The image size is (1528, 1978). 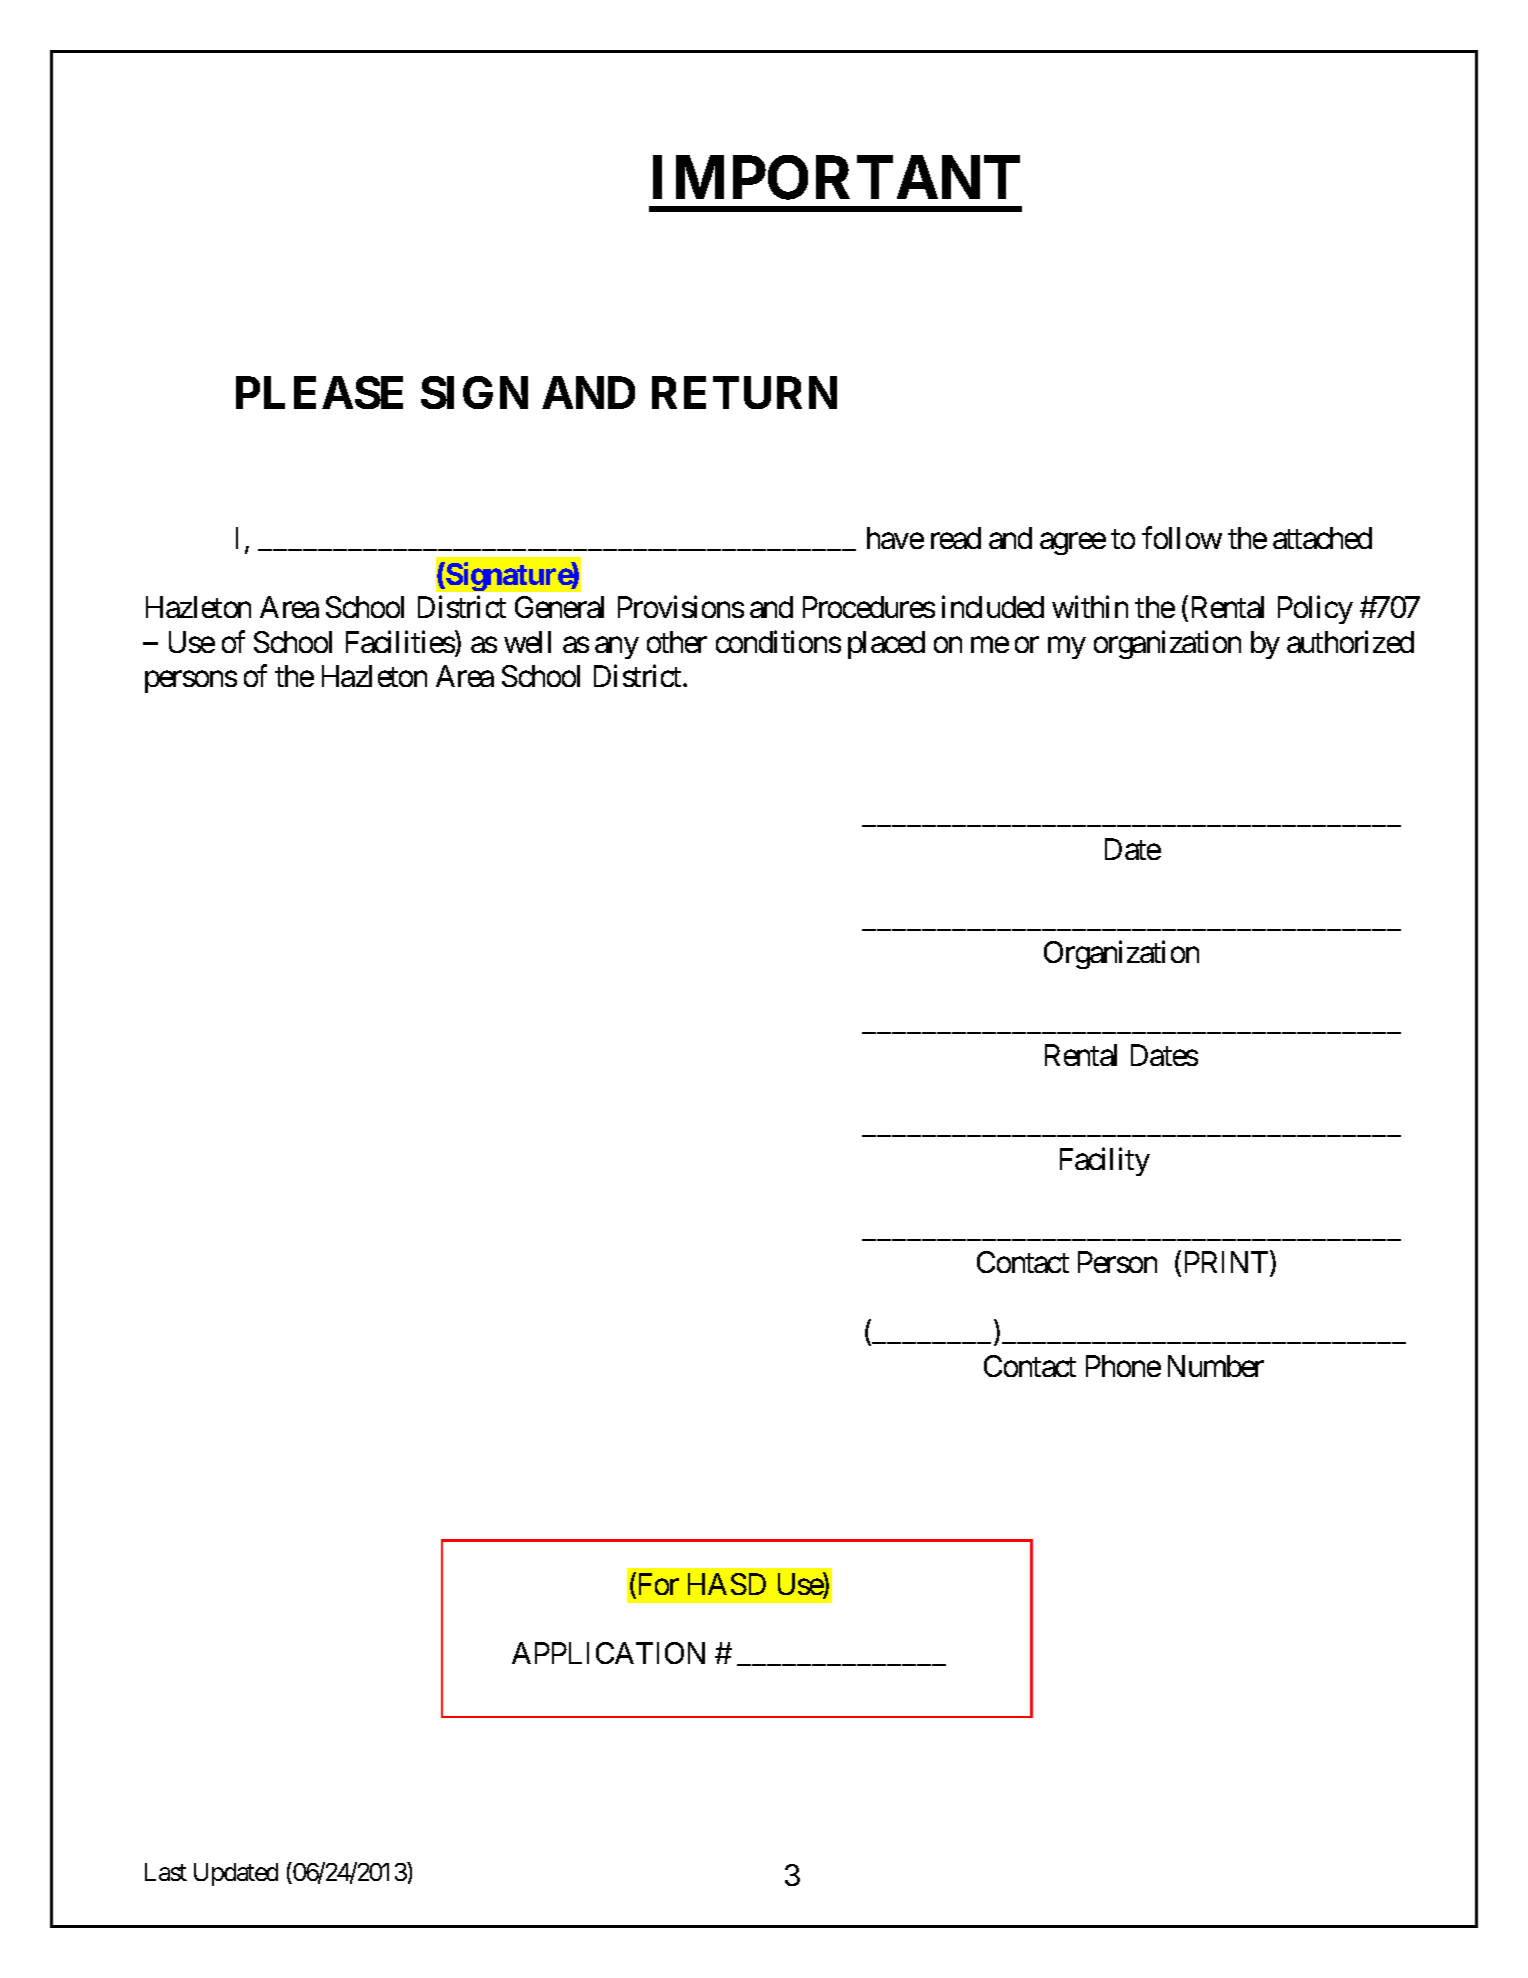 I want to click on Facility, so click(x=1105, y=1161).
